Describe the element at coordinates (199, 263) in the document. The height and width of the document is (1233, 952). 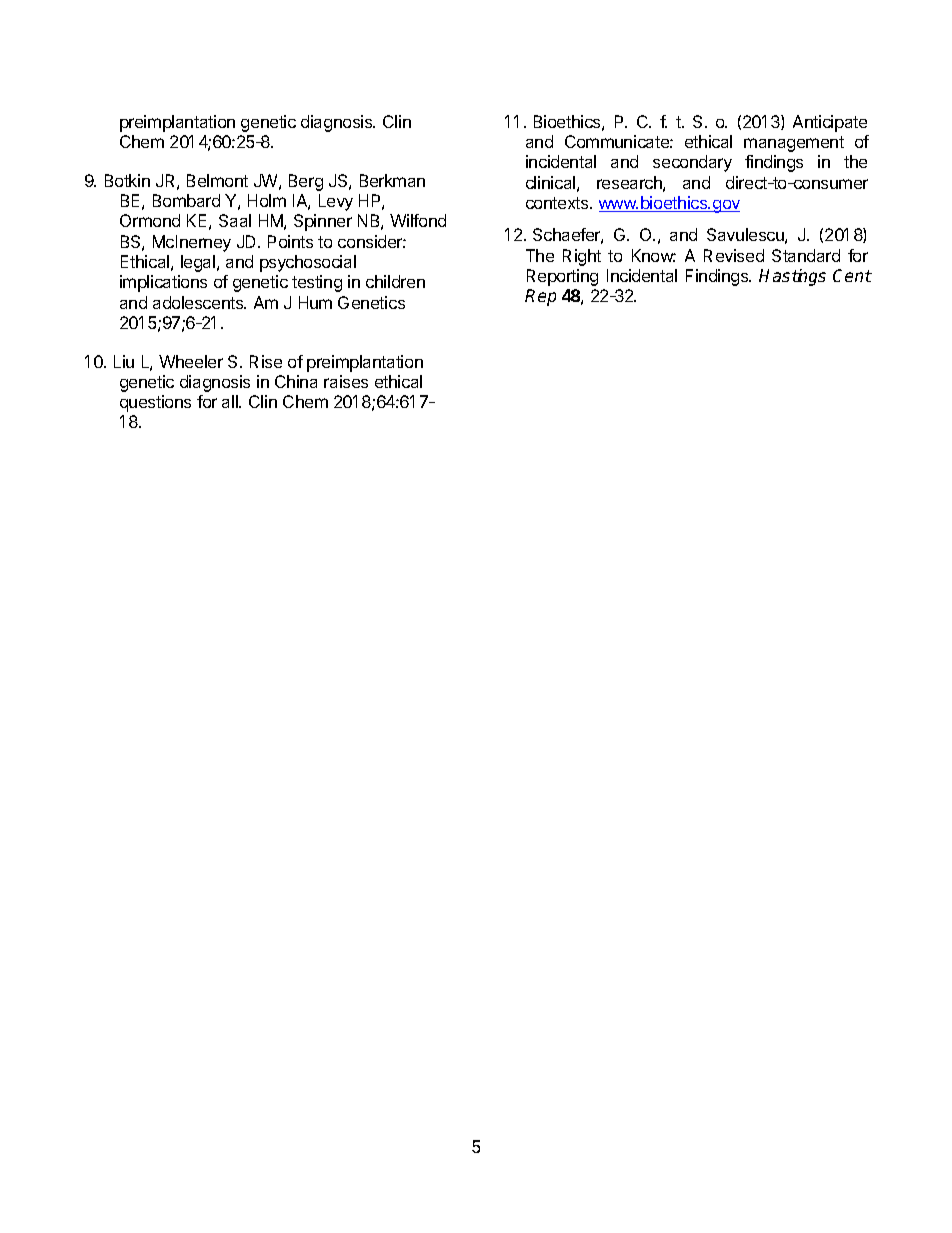
I see `legal` at that location.
